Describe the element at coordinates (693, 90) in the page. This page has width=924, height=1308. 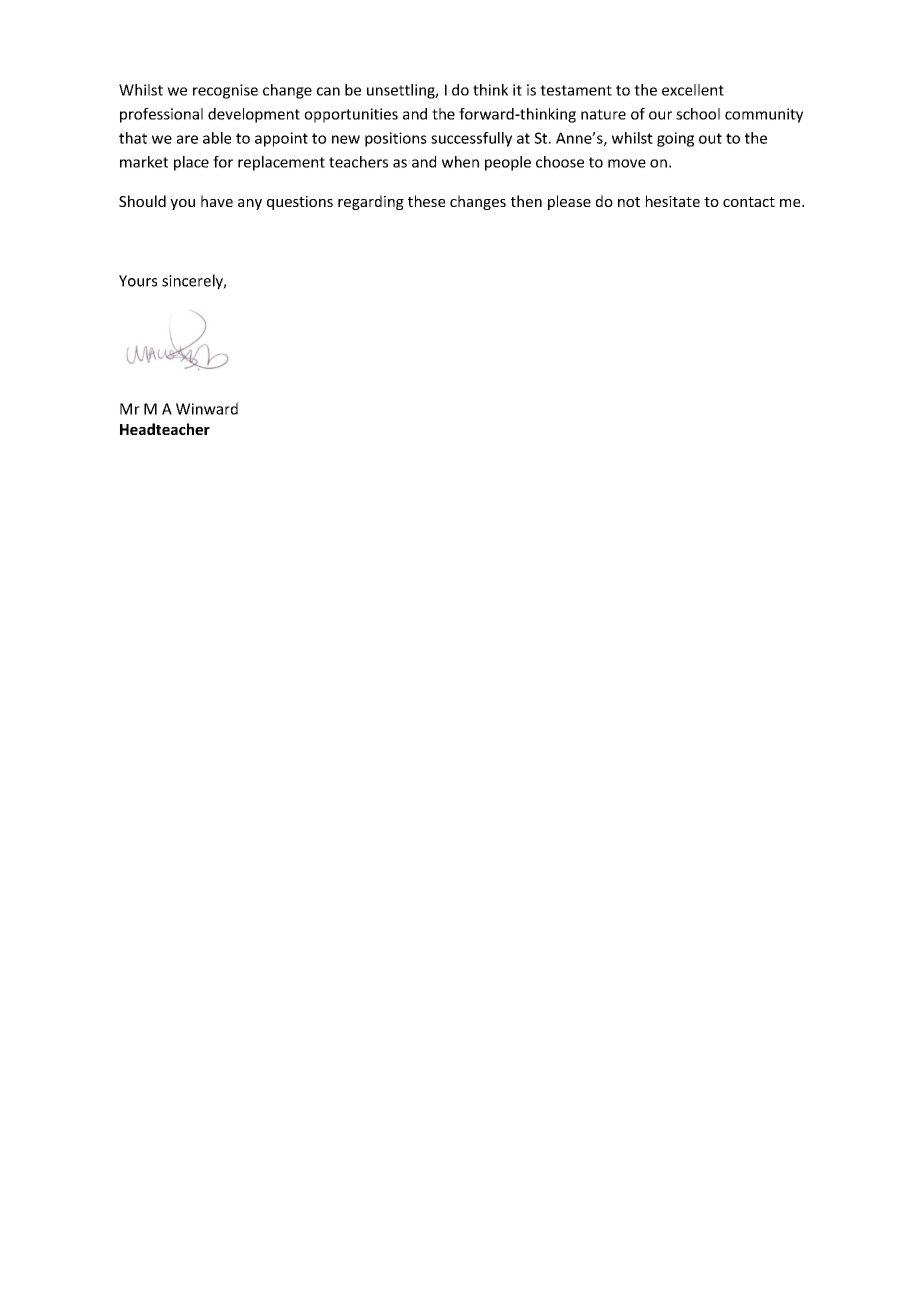
I see `excellent` at that location.
